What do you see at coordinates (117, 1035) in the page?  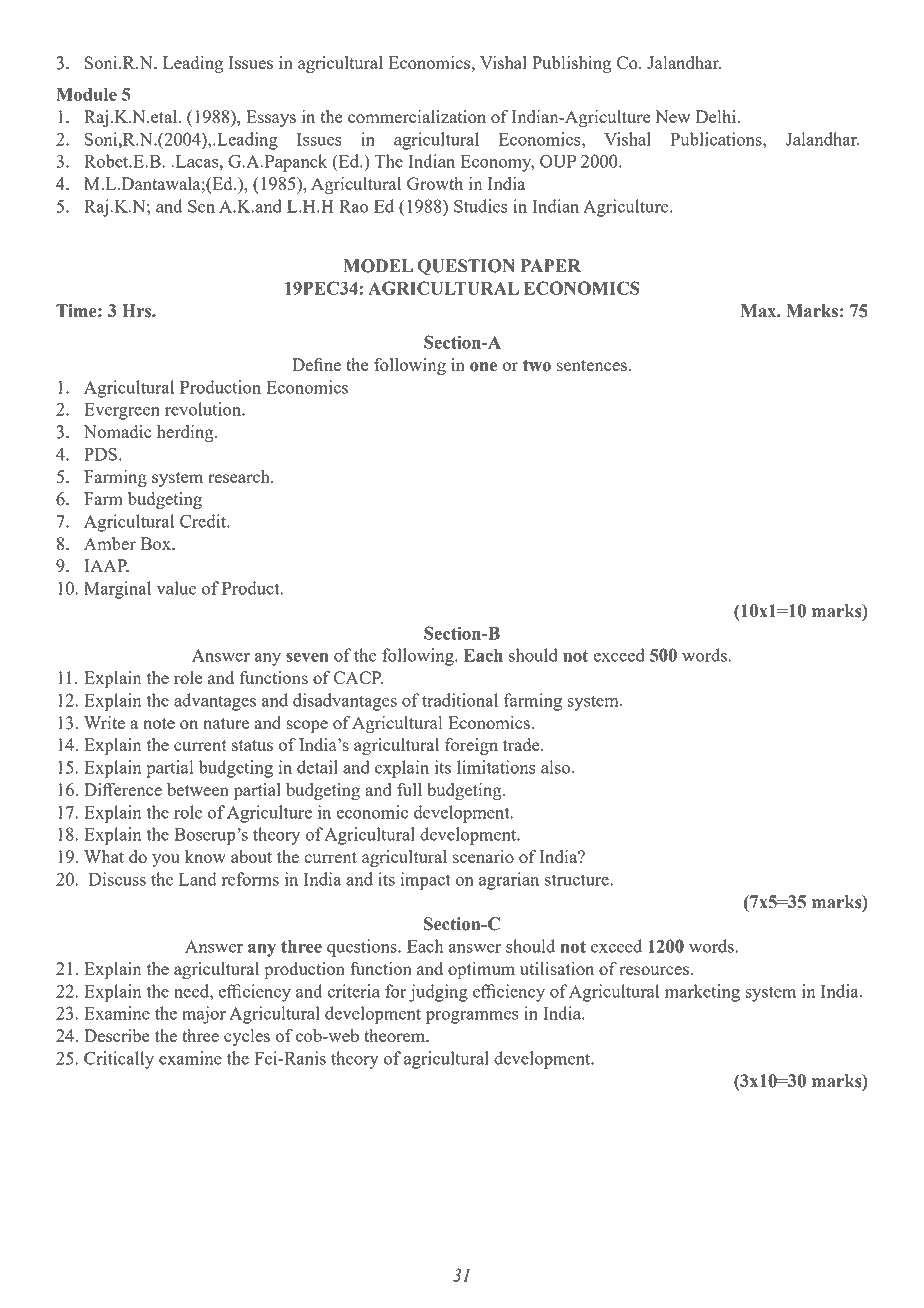 I see `Describe` at bounding box center [117, 1035].
